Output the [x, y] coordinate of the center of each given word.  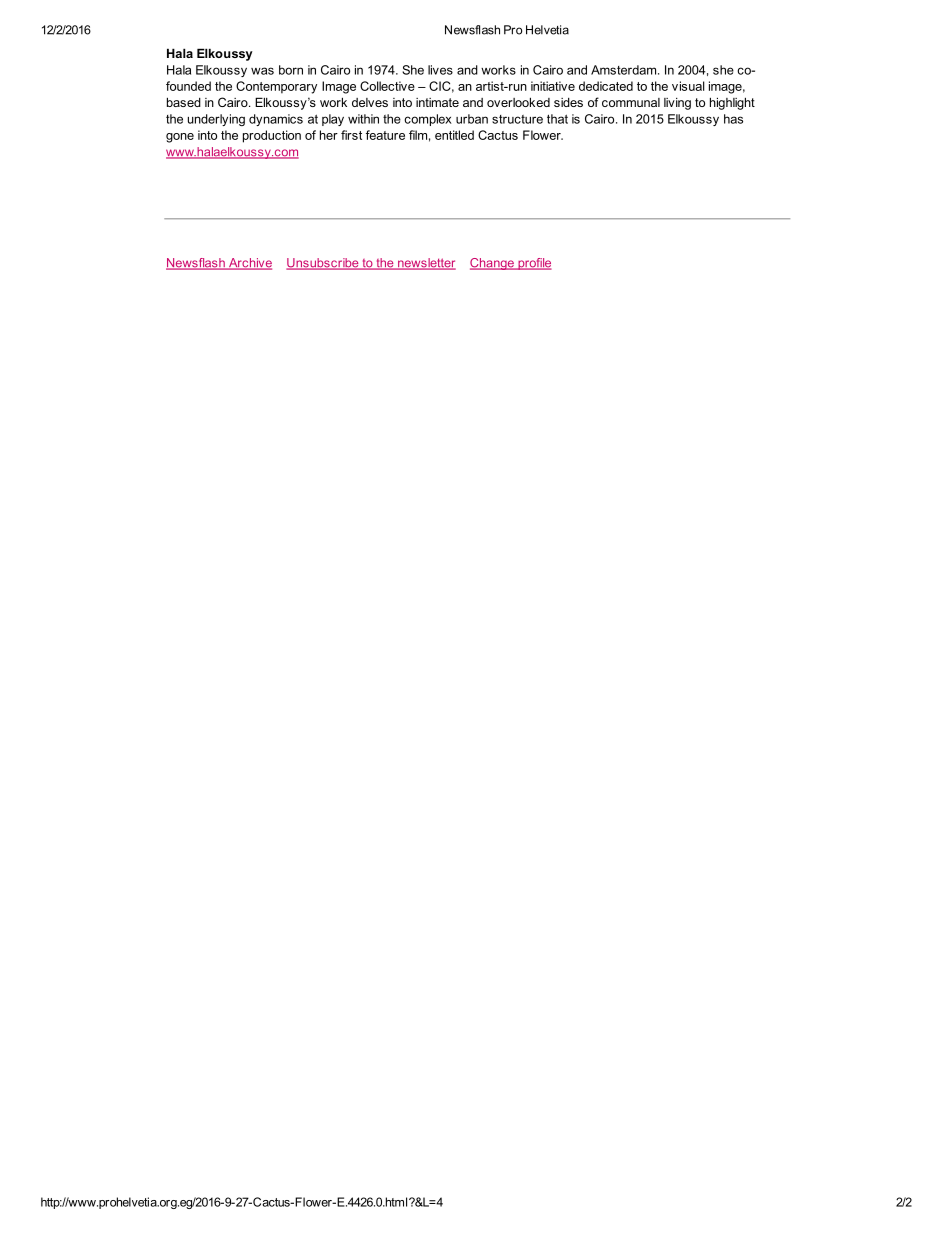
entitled [454, 135]
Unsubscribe [323, 264]
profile [534, 264]
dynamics [276, 120]
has [733, 119]
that [557, 119]
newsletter [426, 264]
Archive [249, 264]
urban [472, 119]
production [272, 136]
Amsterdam [625, 70]
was [262, 71]
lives [440, 70]
